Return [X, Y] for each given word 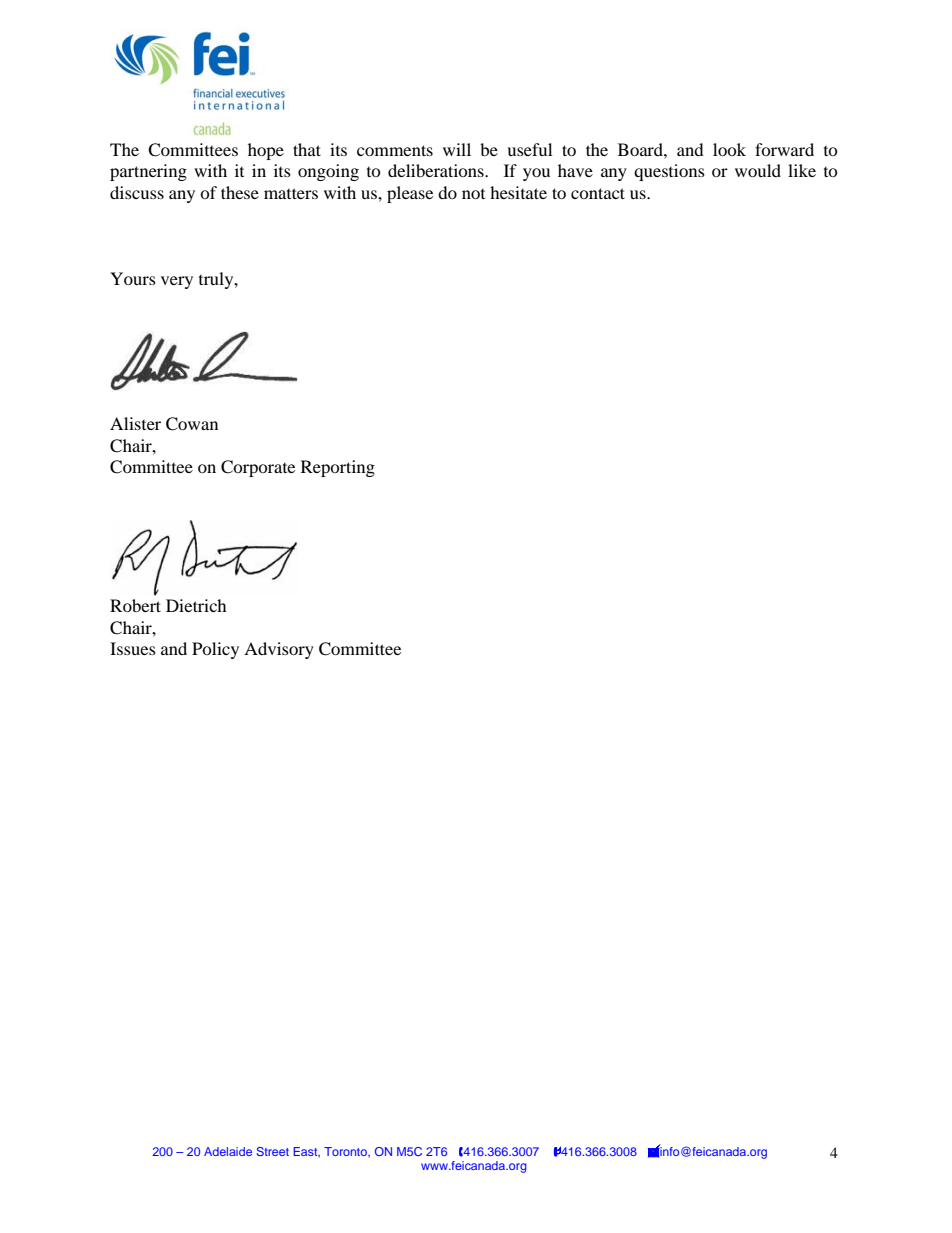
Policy [215, 650]
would [758, 170]
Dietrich [196, 605]
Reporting [338, 468]
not [473, 194]
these [240, 192]
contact [598, 193]
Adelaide [228, 1151]
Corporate [258, 468]
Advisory [279, 650]
